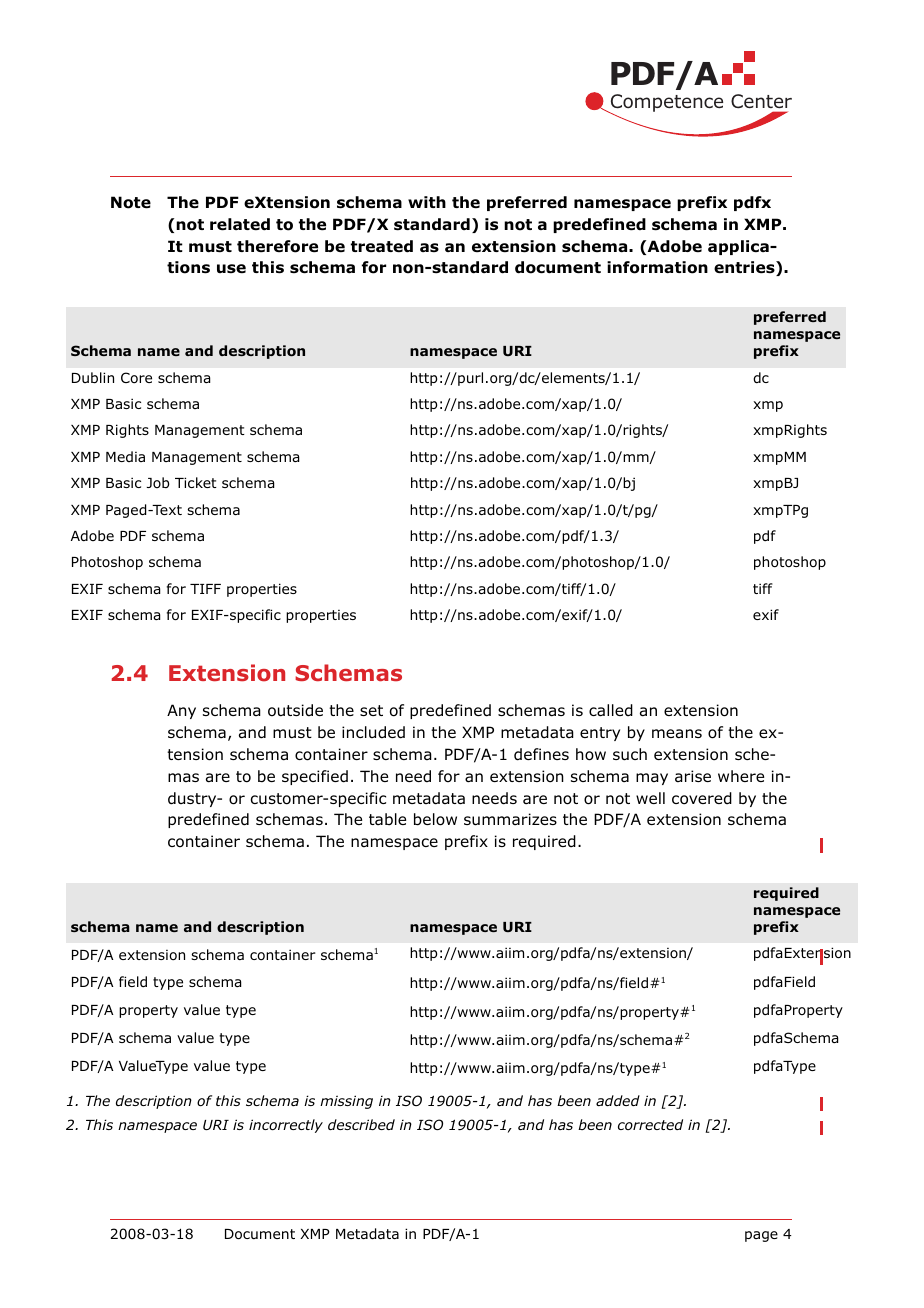 The image size is (924, 1308). I want to click on Note, so click(131, 202).
